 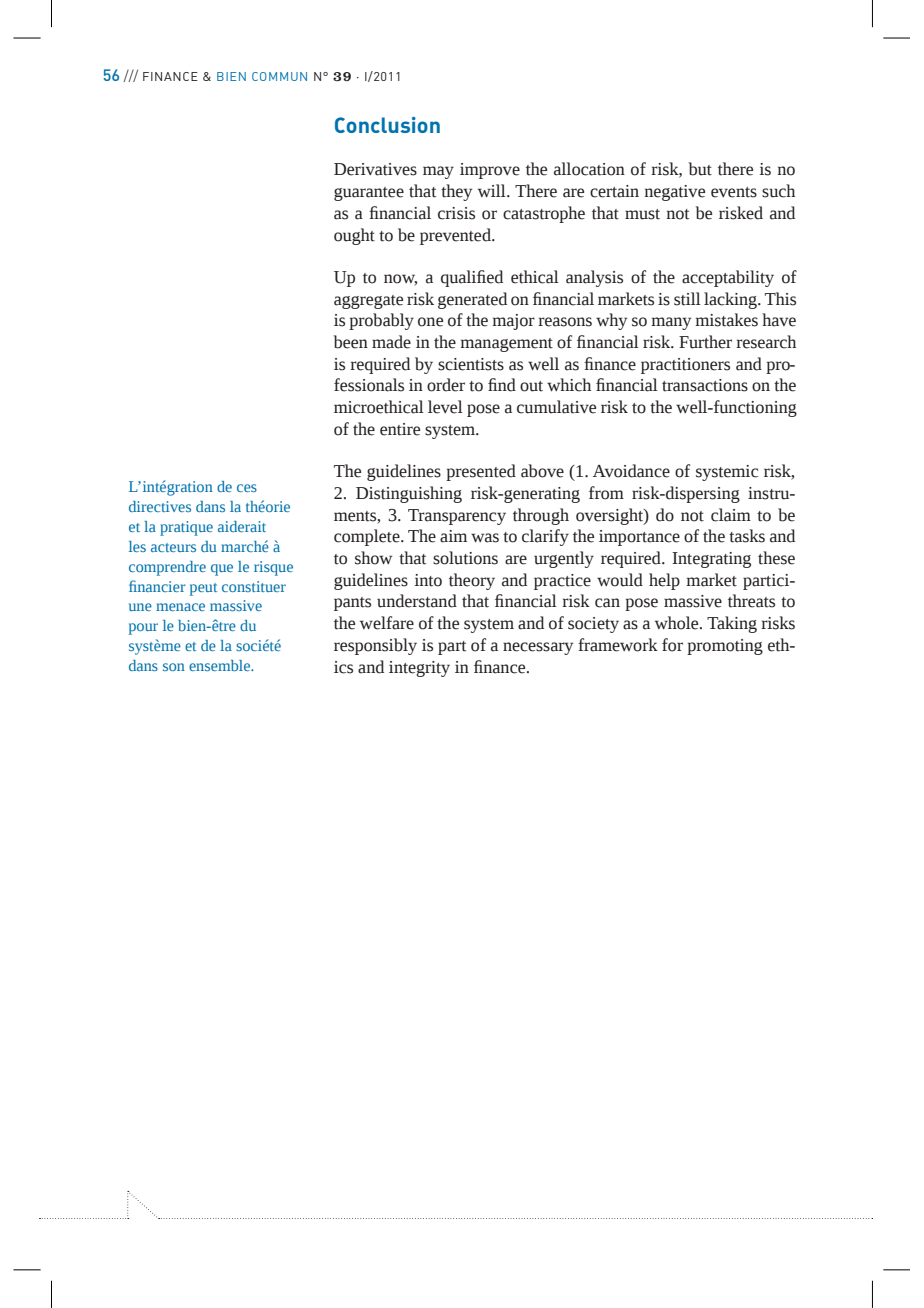 I want to click on ought, so click(x=354, y=236).
